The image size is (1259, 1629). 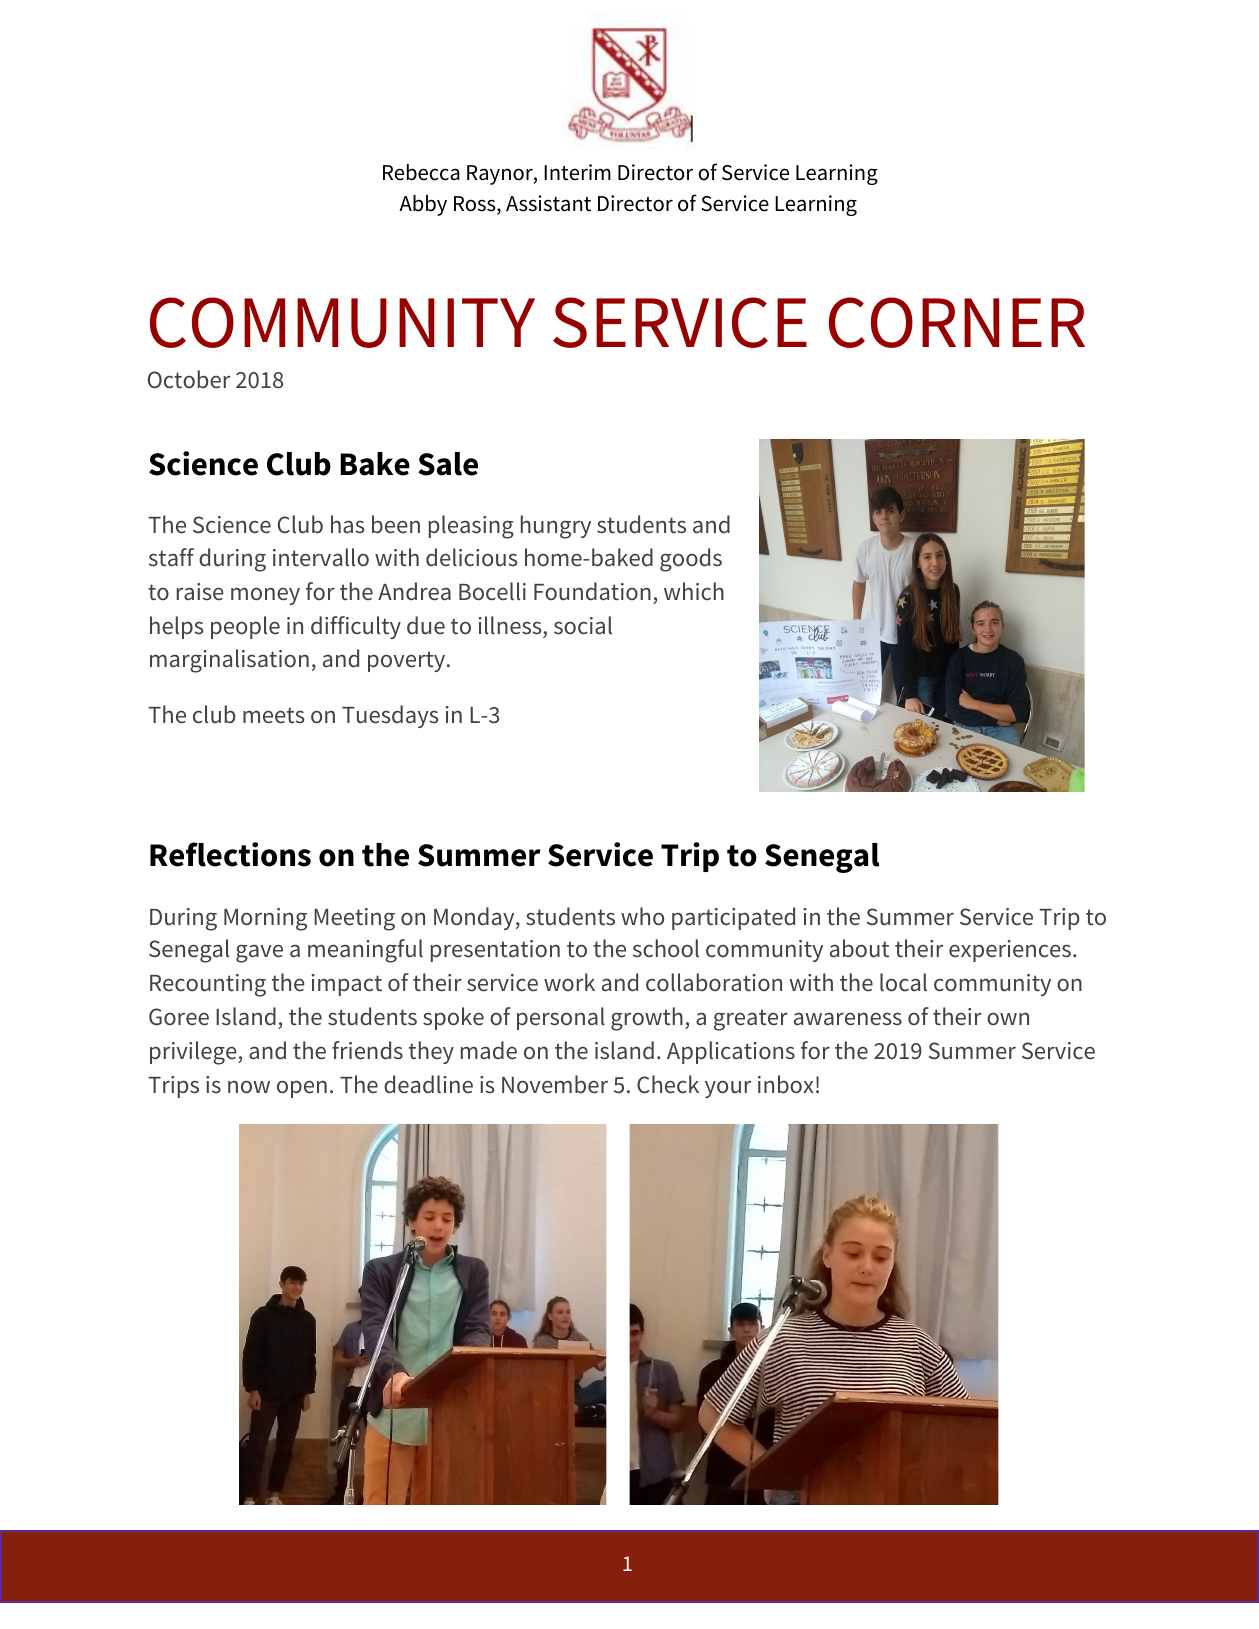 What do you see at coordinates (733, 918) in the screenshot?
I see `participated` at bounding box center [733, 918].
